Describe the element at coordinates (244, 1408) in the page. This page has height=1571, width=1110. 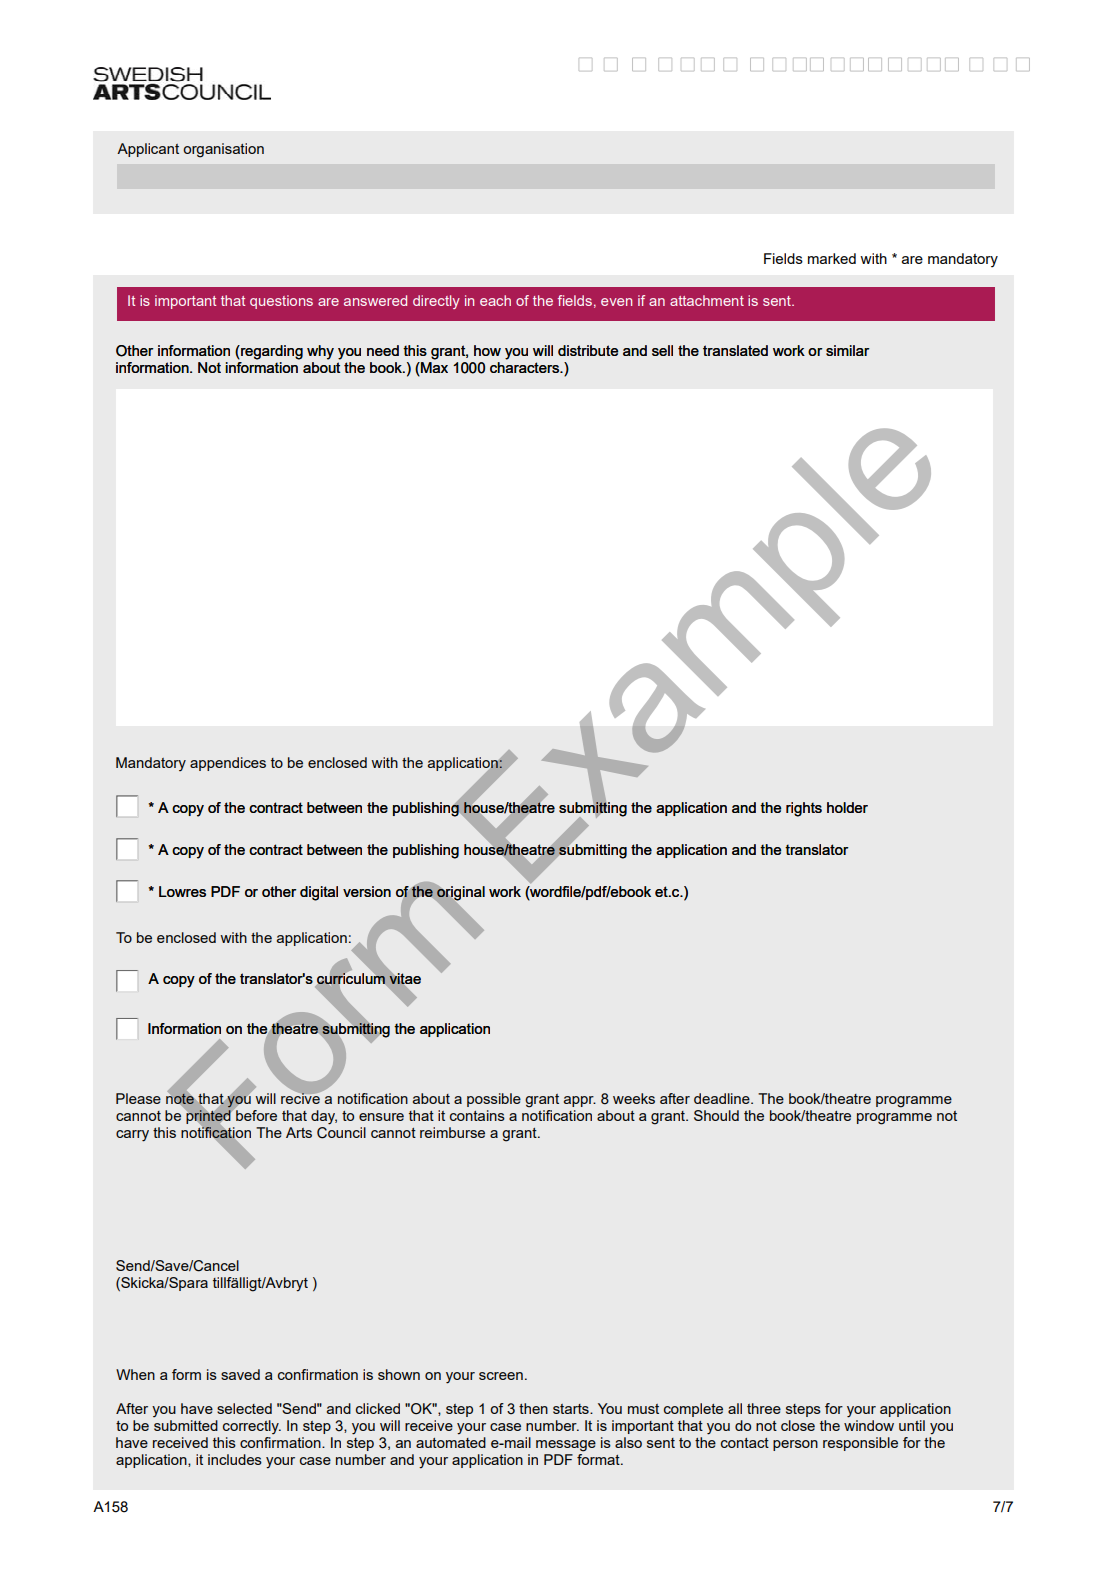
I see `selected` at that location.
